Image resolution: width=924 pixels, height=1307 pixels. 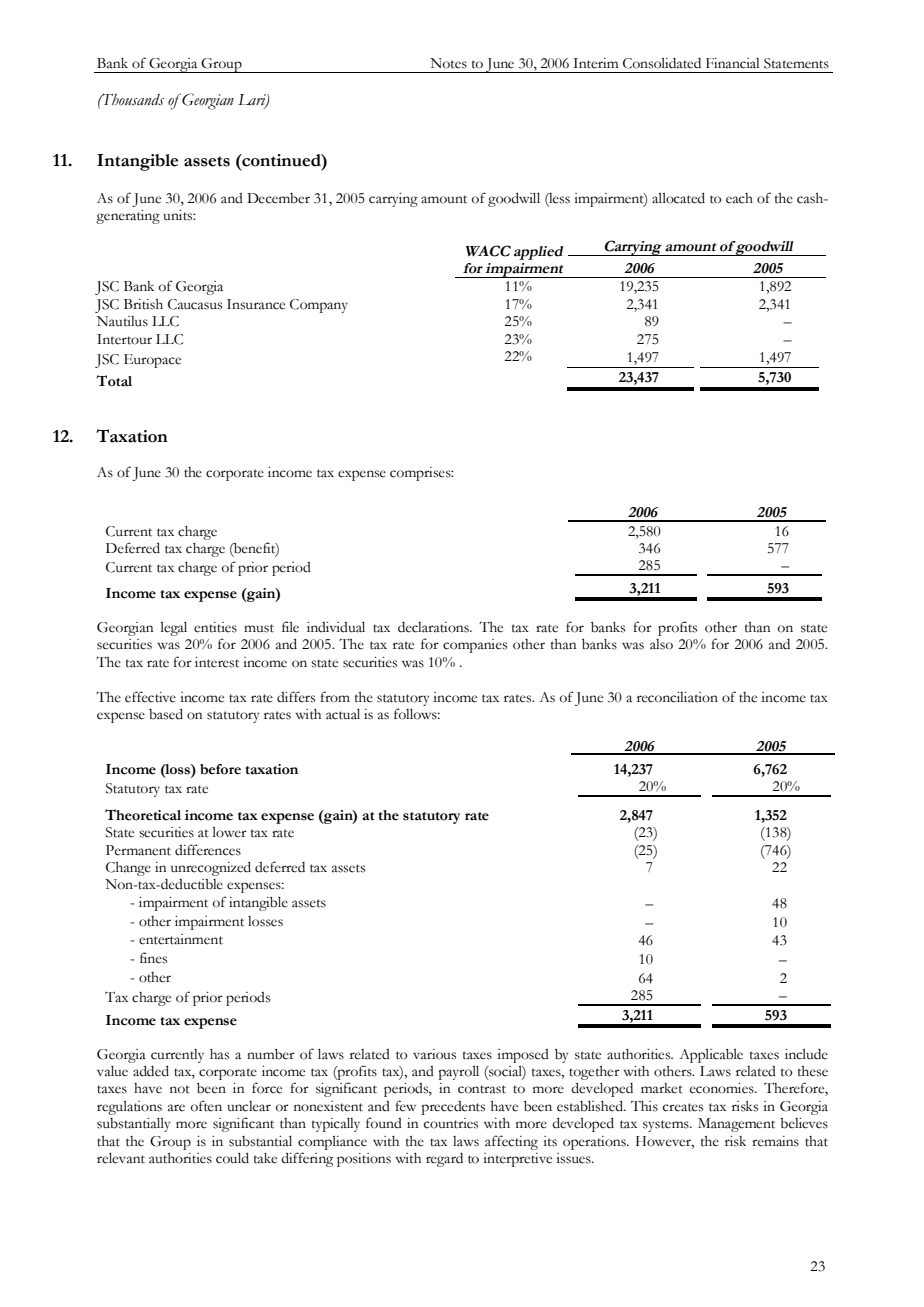 I want to click on Caucasus, so click(x=195, y=304).
